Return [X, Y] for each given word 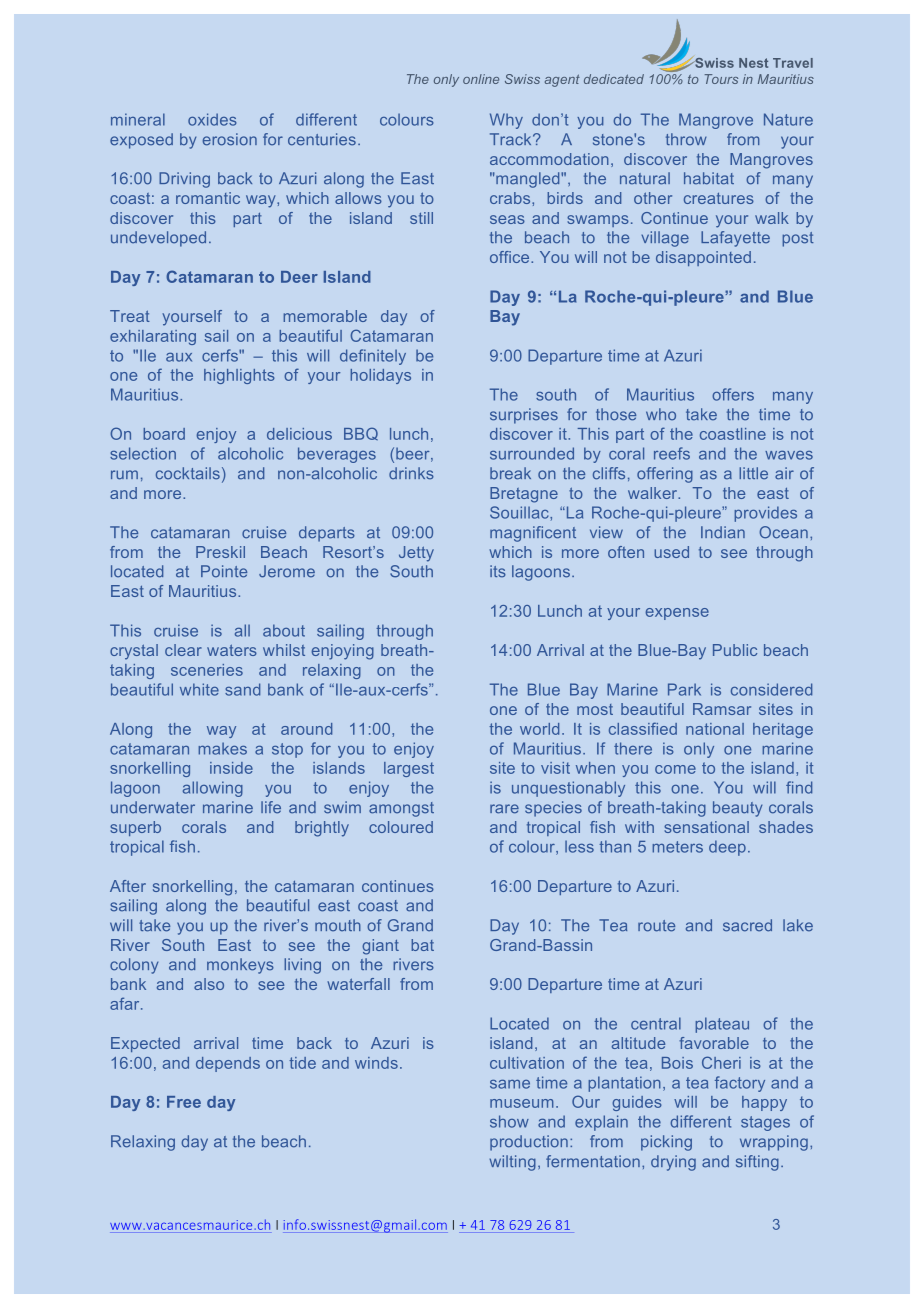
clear [183, 650]
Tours [721, 79]
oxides [212, 119]
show [509, 1121]
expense [677, 614]
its [498, 571]
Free [184, 1102]
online [481, 79]
